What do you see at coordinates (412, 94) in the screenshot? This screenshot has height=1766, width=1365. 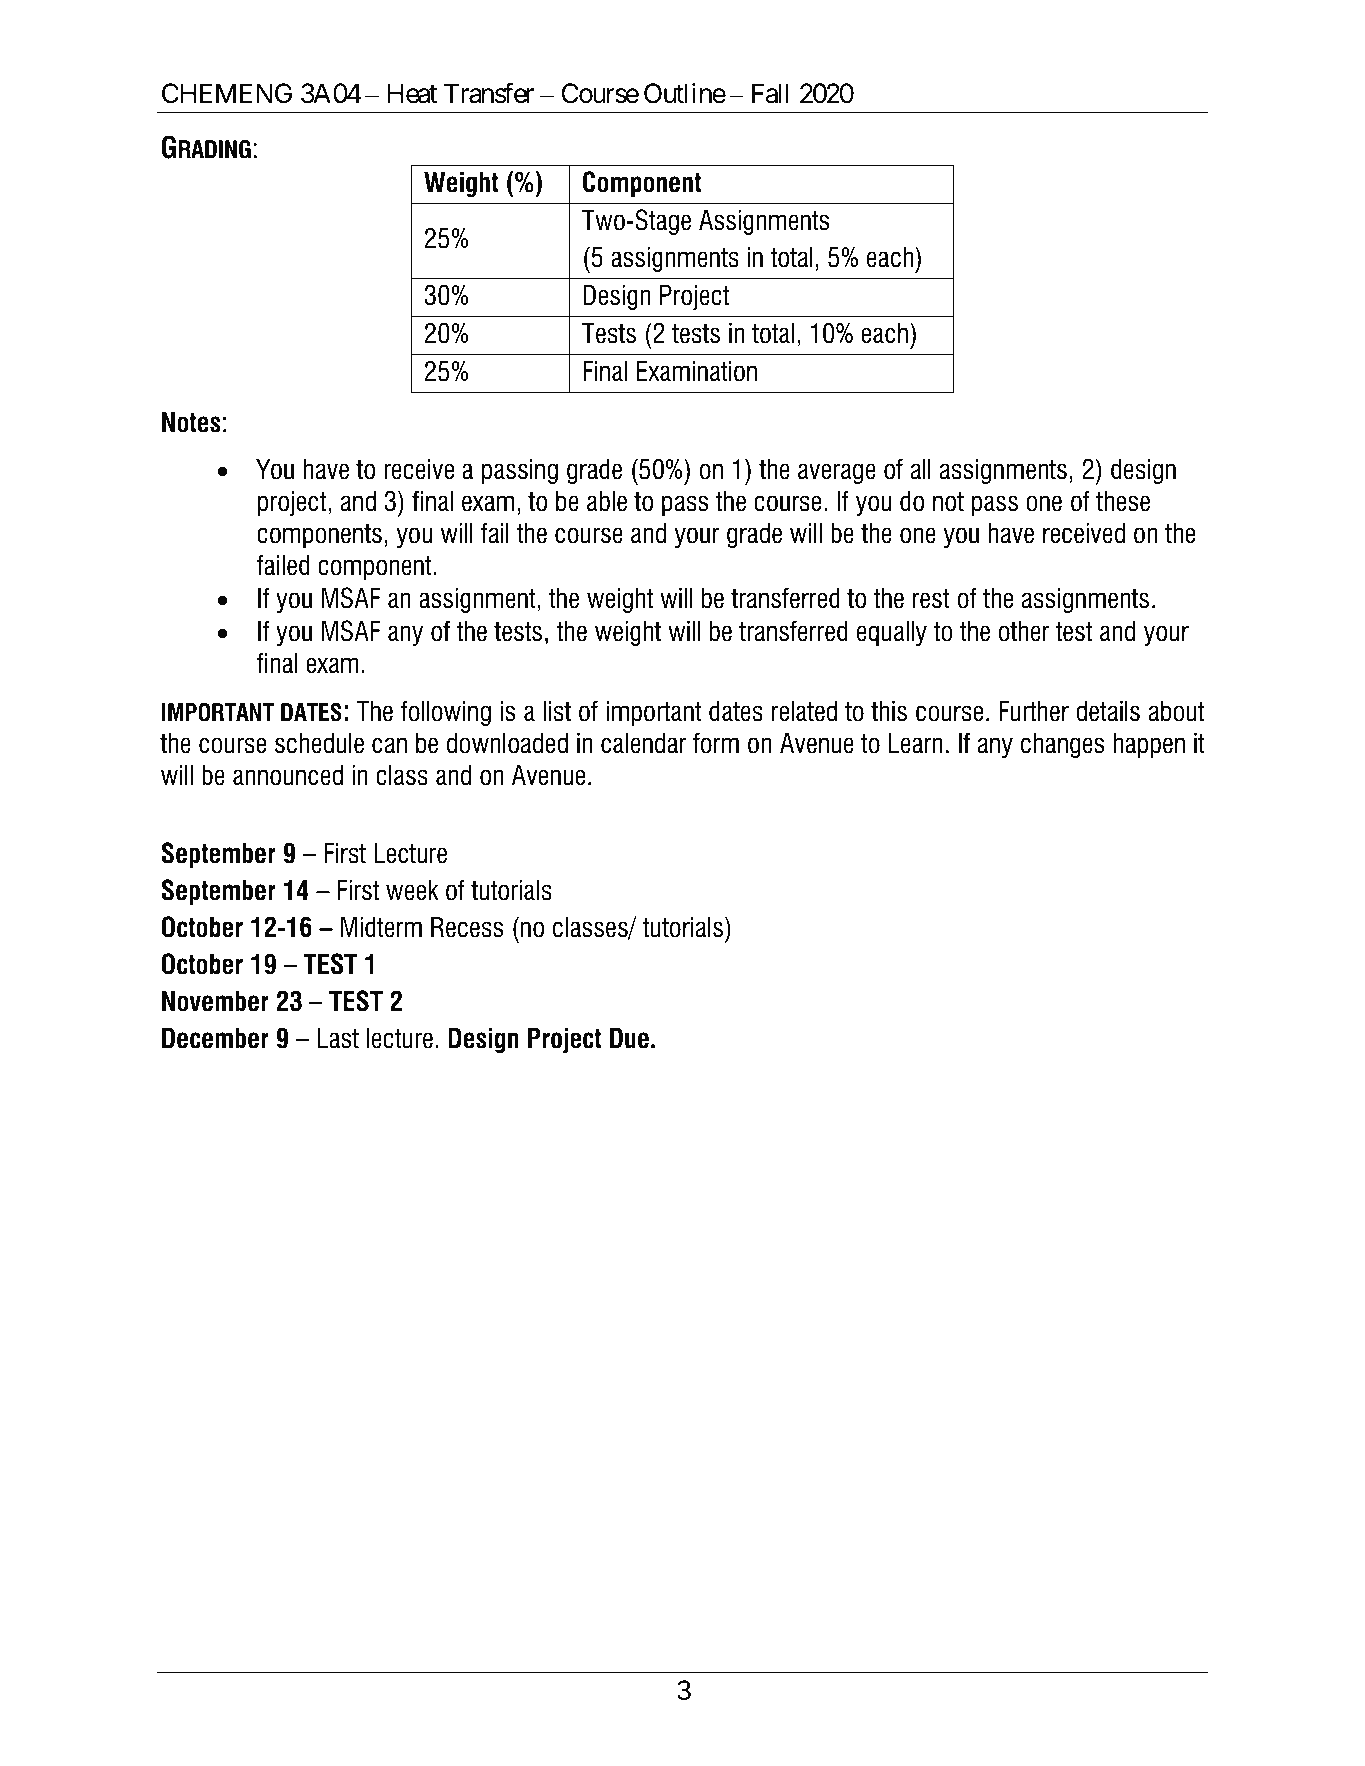 I see `Heat` at bounding box center [412, 94].
